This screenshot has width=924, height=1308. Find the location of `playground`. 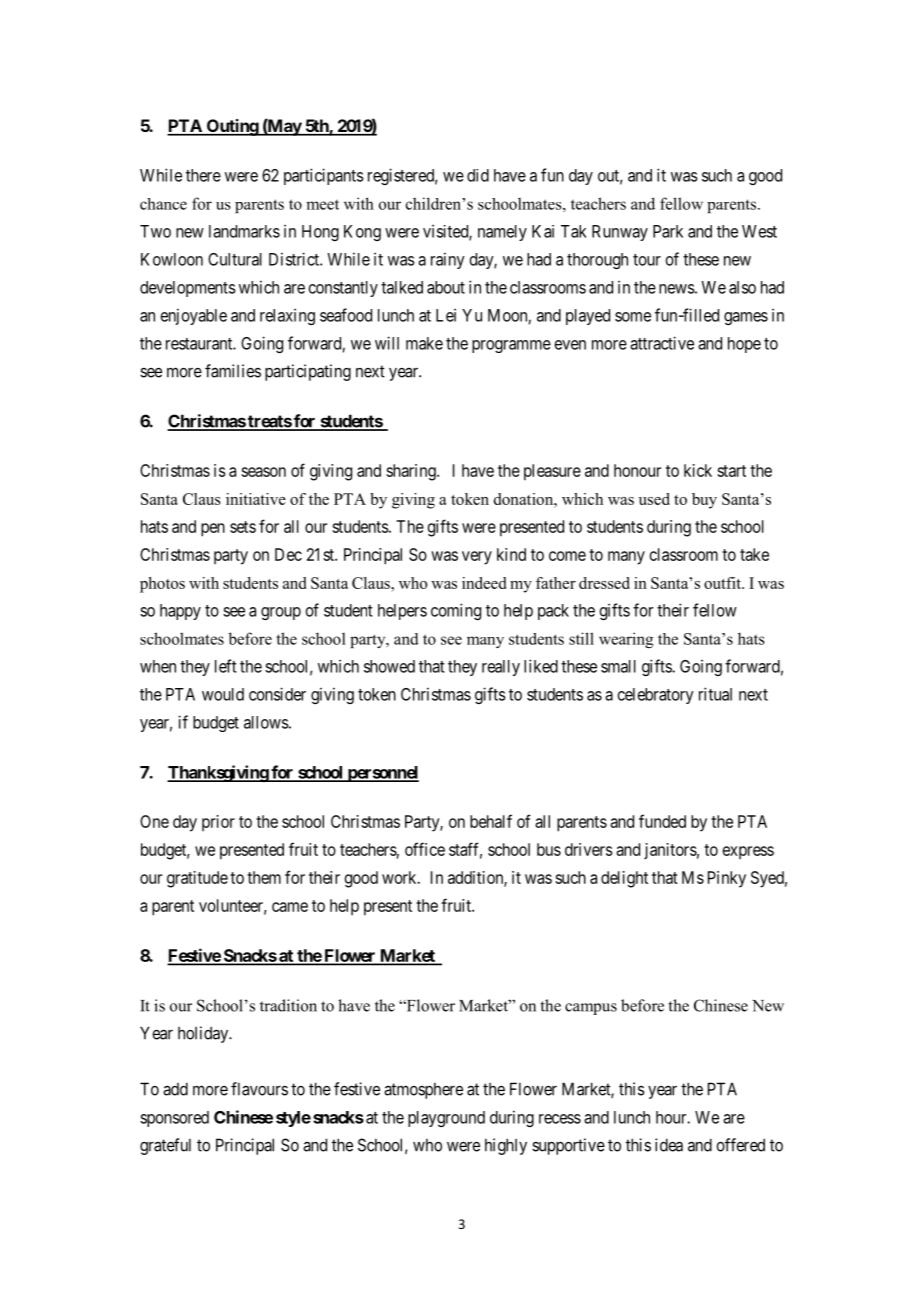

playground is located at coordinates (446, 1119).
